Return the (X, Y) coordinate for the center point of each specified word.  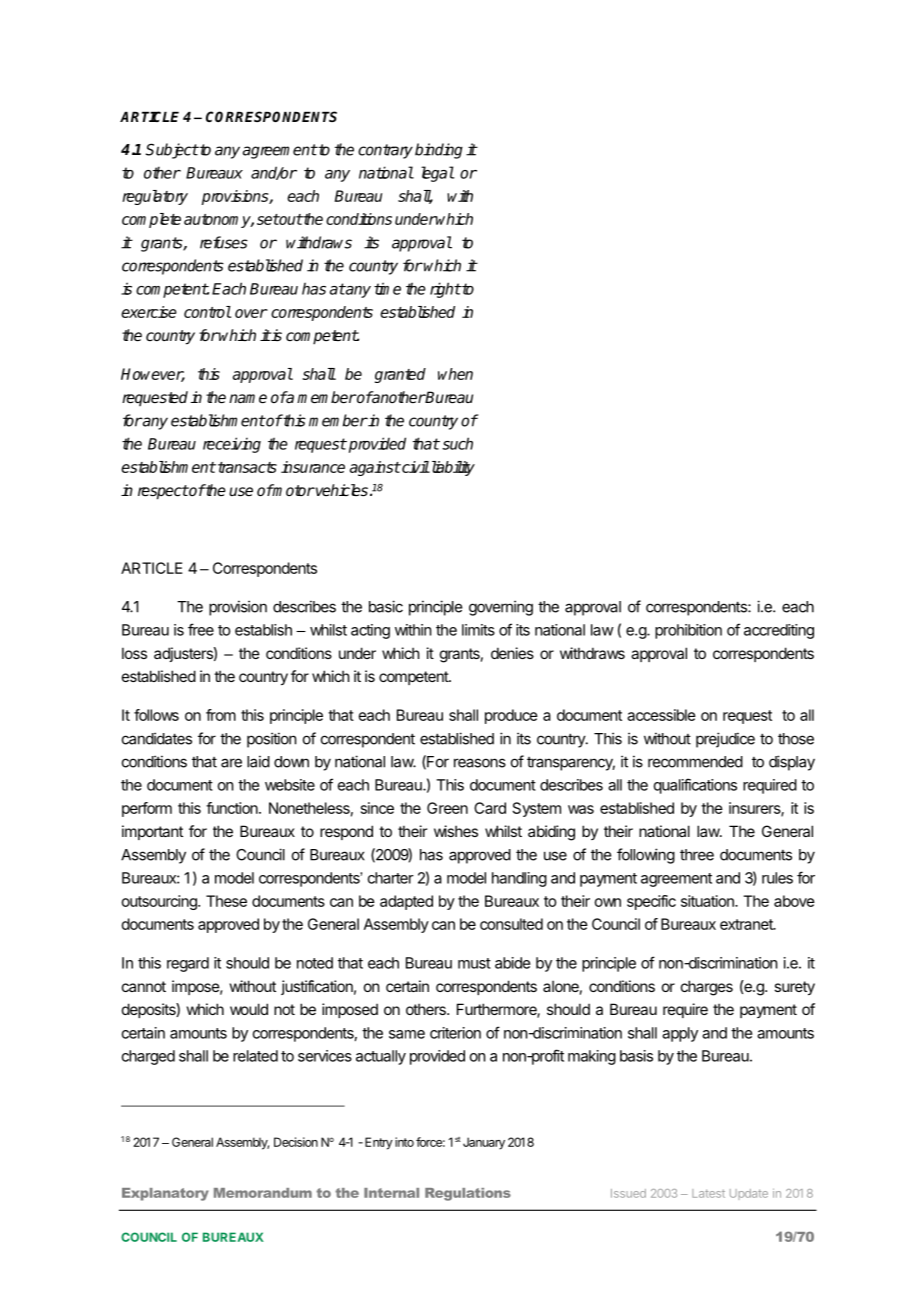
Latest (708, 1193)
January (482, 1143)
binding (439, 151)
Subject (172, 151)
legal (437, 174)
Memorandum (263, 1193)
